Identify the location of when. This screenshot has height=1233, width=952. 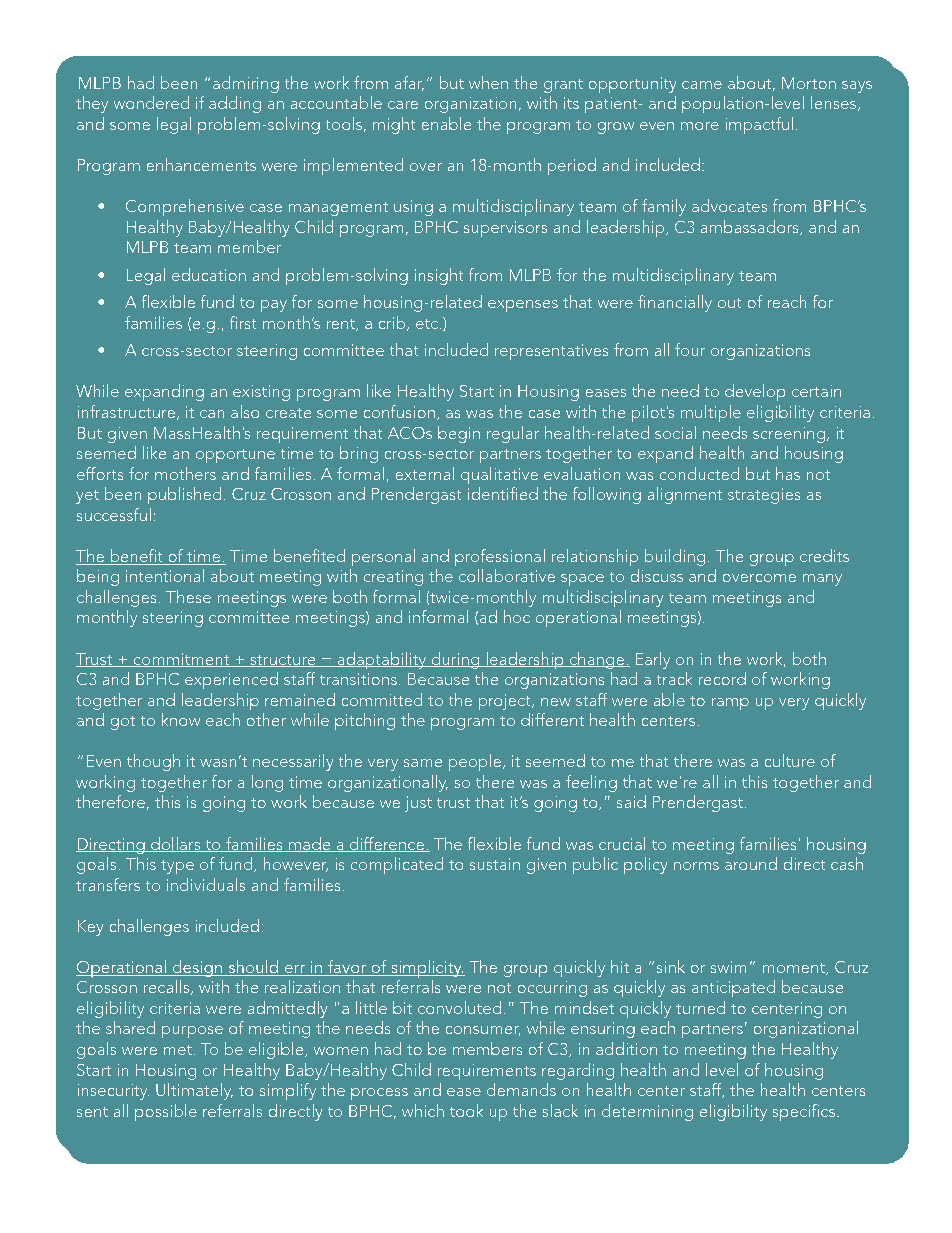
(488, 82).
